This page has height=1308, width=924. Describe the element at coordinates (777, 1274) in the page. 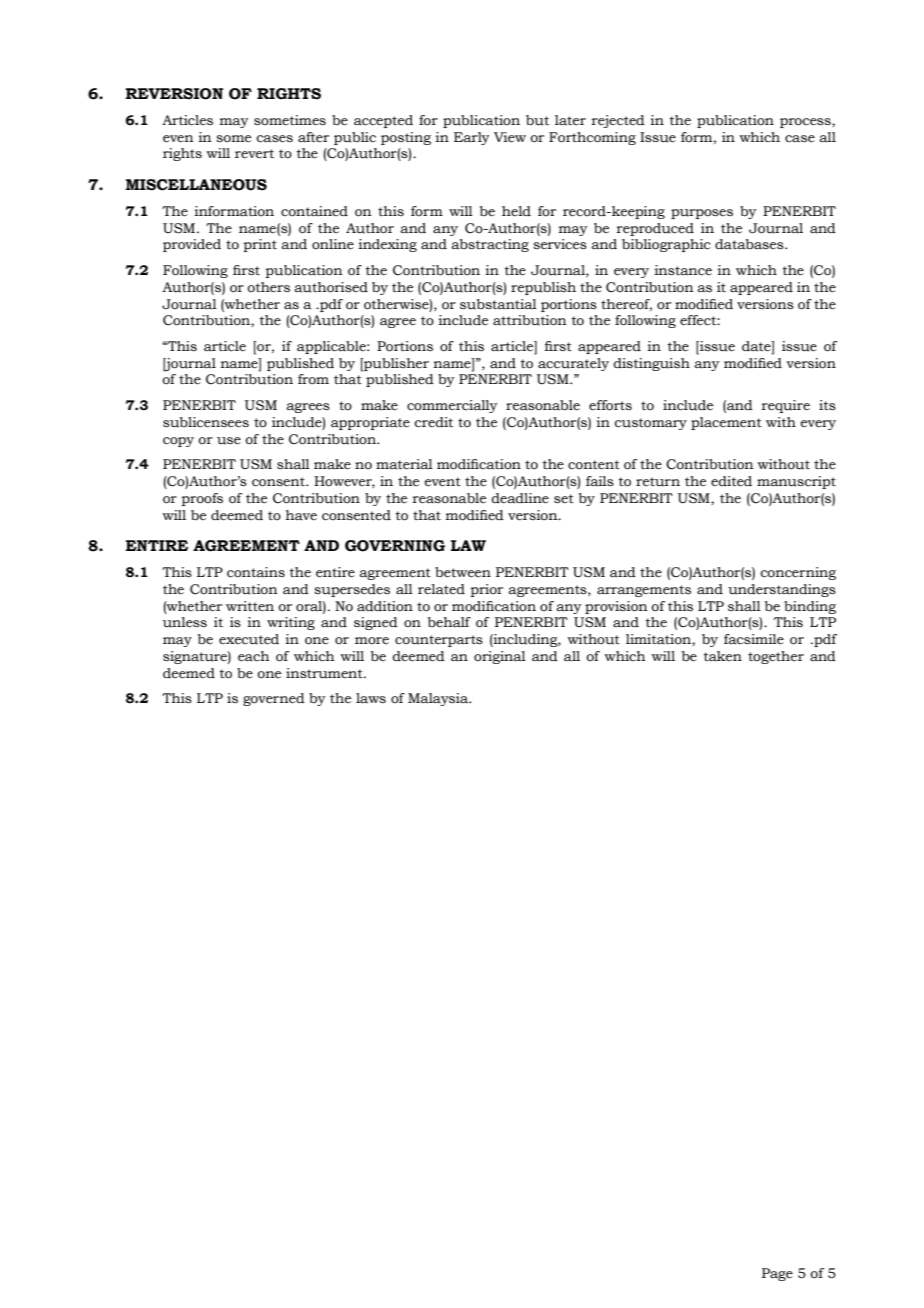

I see `Page` at that location.
